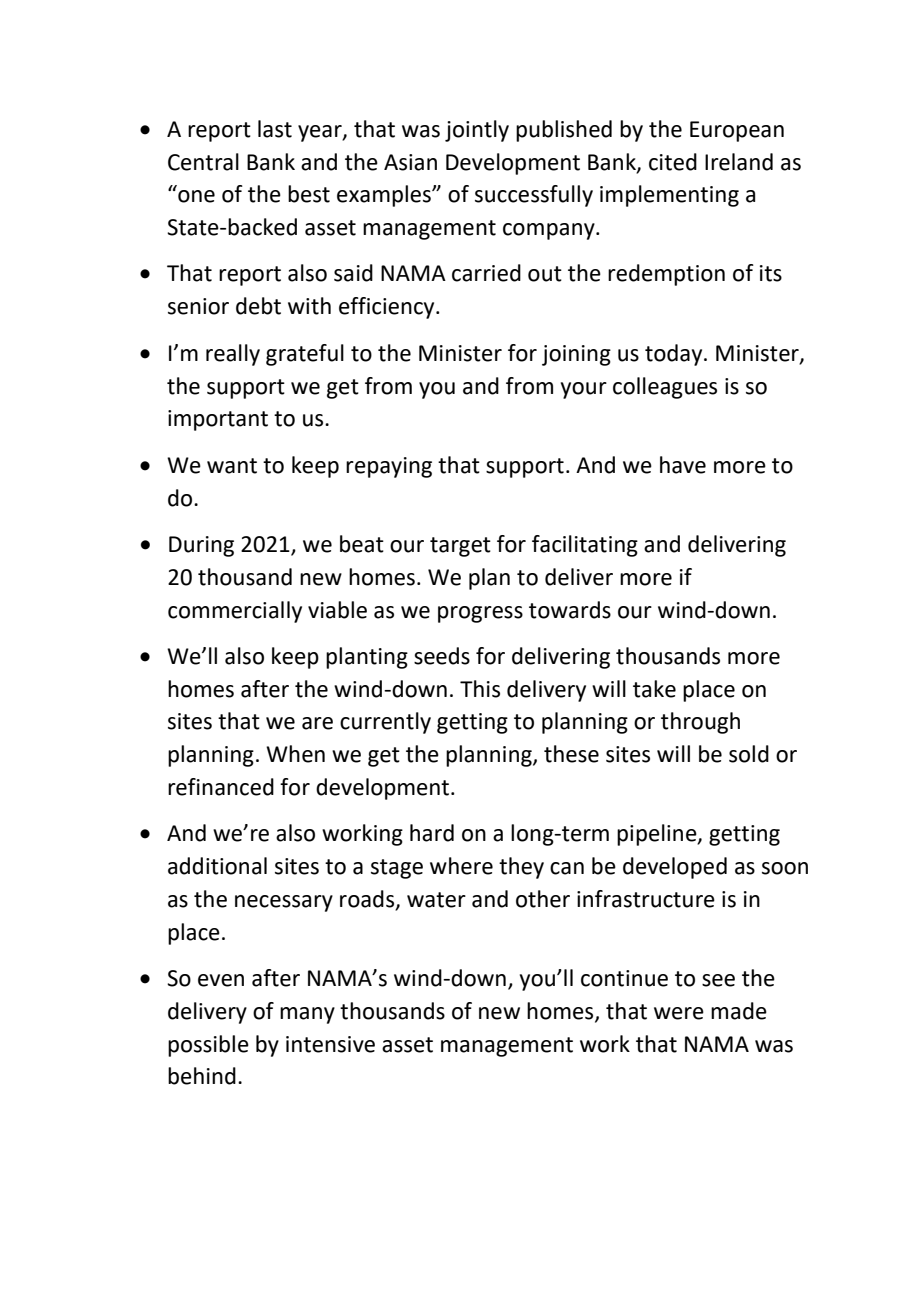  I want to click on have, so click(683, 465).
